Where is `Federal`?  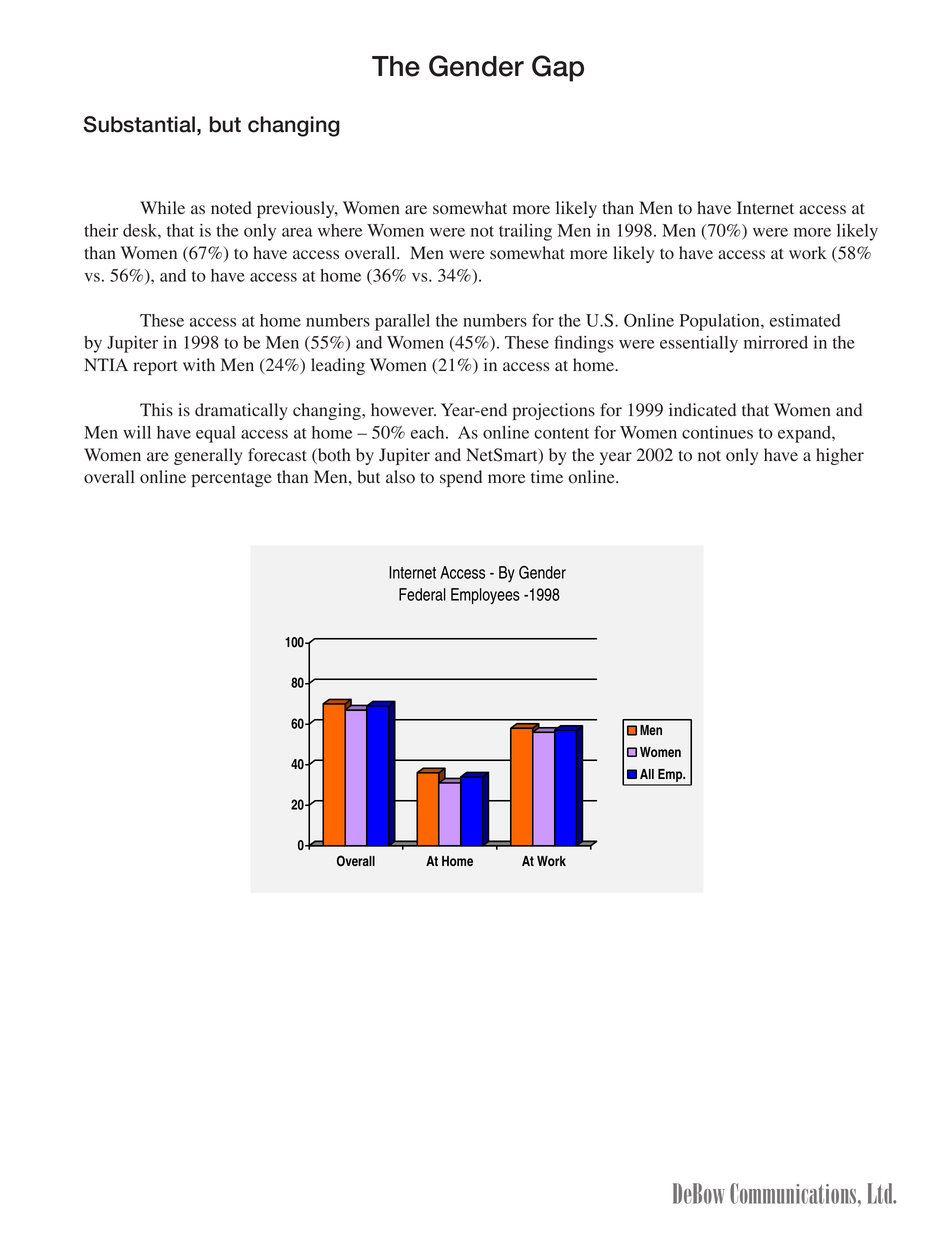 Federal is located at coordinates (422, 594).
